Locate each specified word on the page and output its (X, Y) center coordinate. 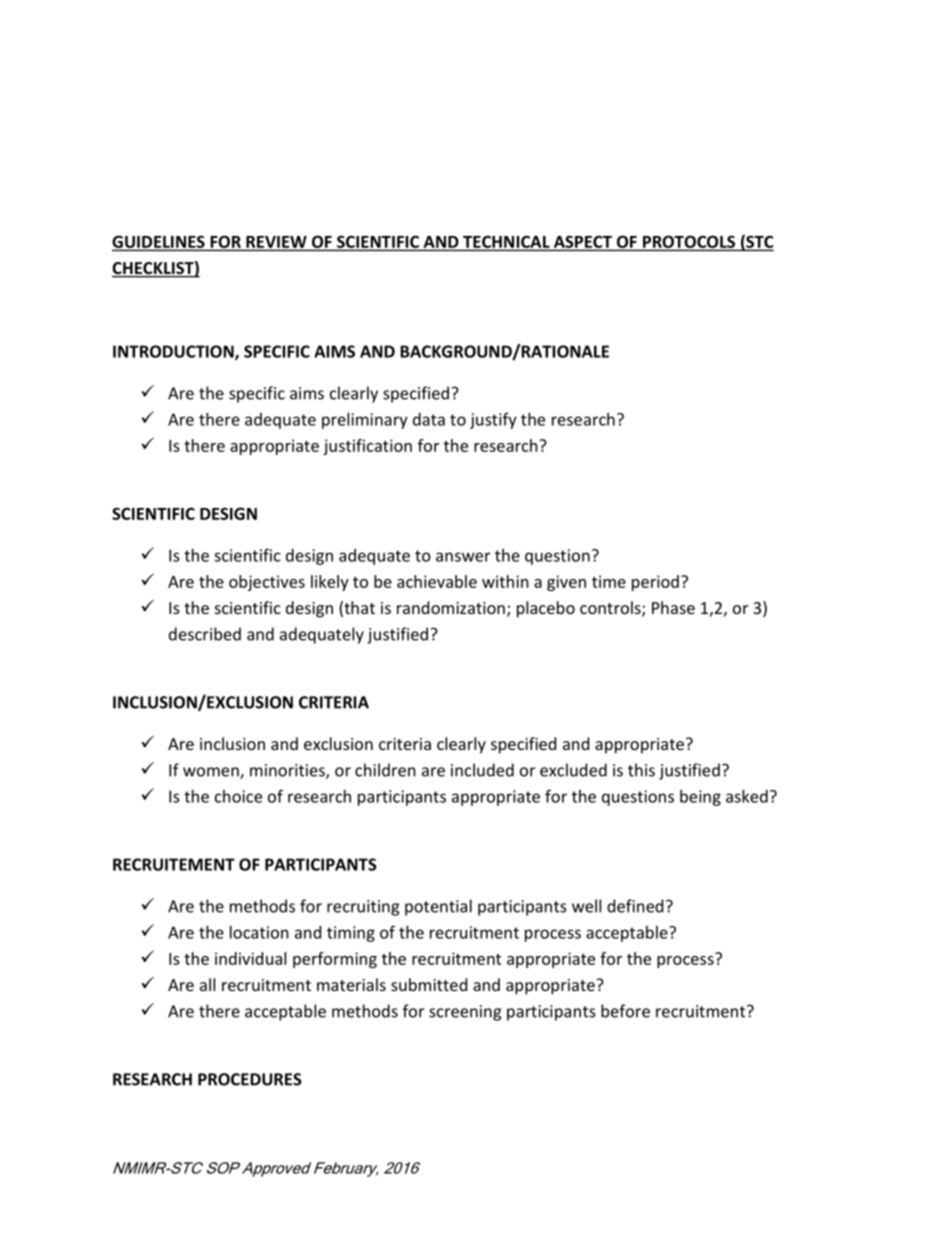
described (205, 634)
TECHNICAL (506, 242)
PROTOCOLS (689, 241)
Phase (673, 607)
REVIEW (276, 242)
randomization (451, 607)
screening (465, 1013)
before (625, 1011)
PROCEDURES (250, 1079)
